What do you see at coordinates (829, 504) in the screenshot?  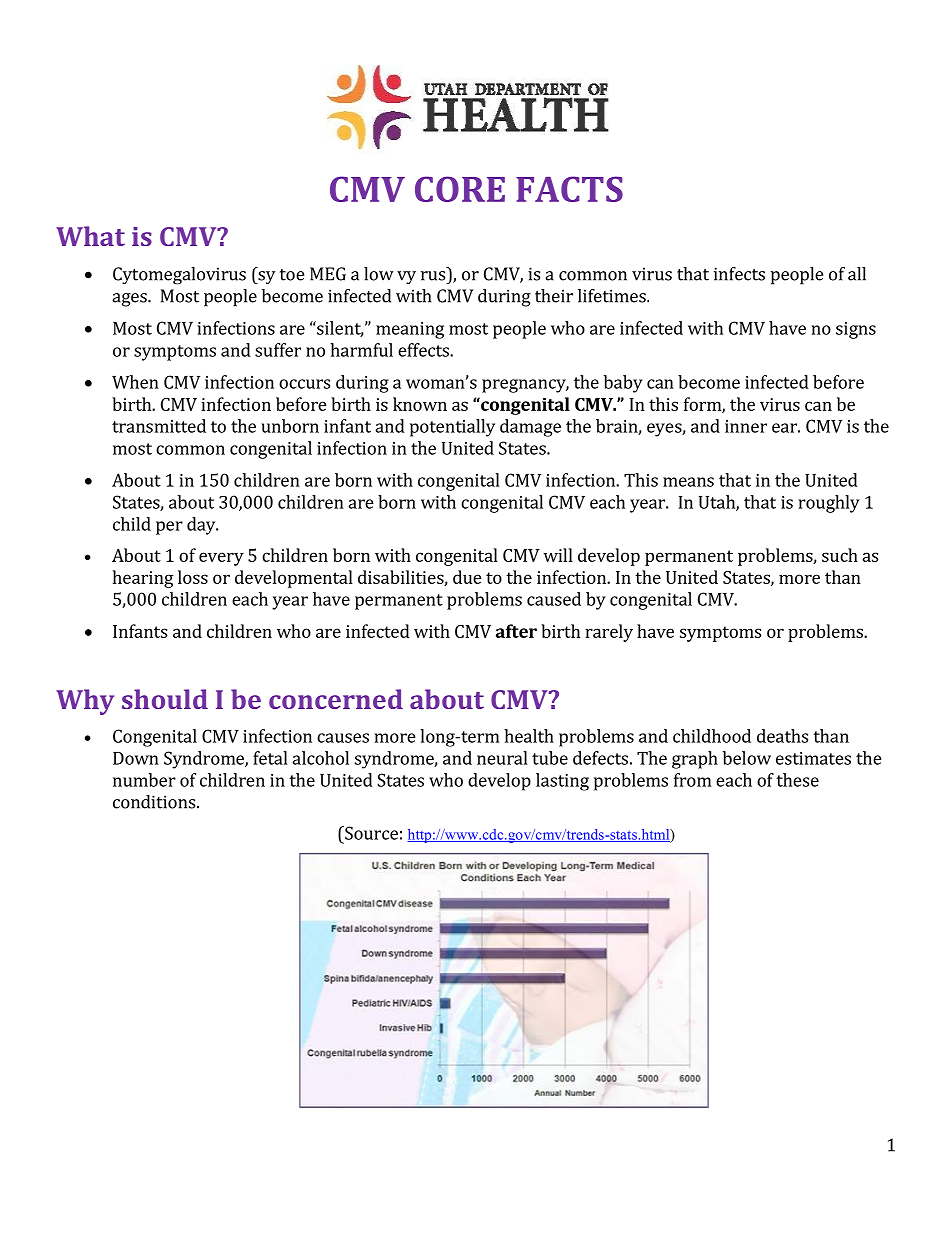 I see `roughly` at bounding box center [829, 504].
